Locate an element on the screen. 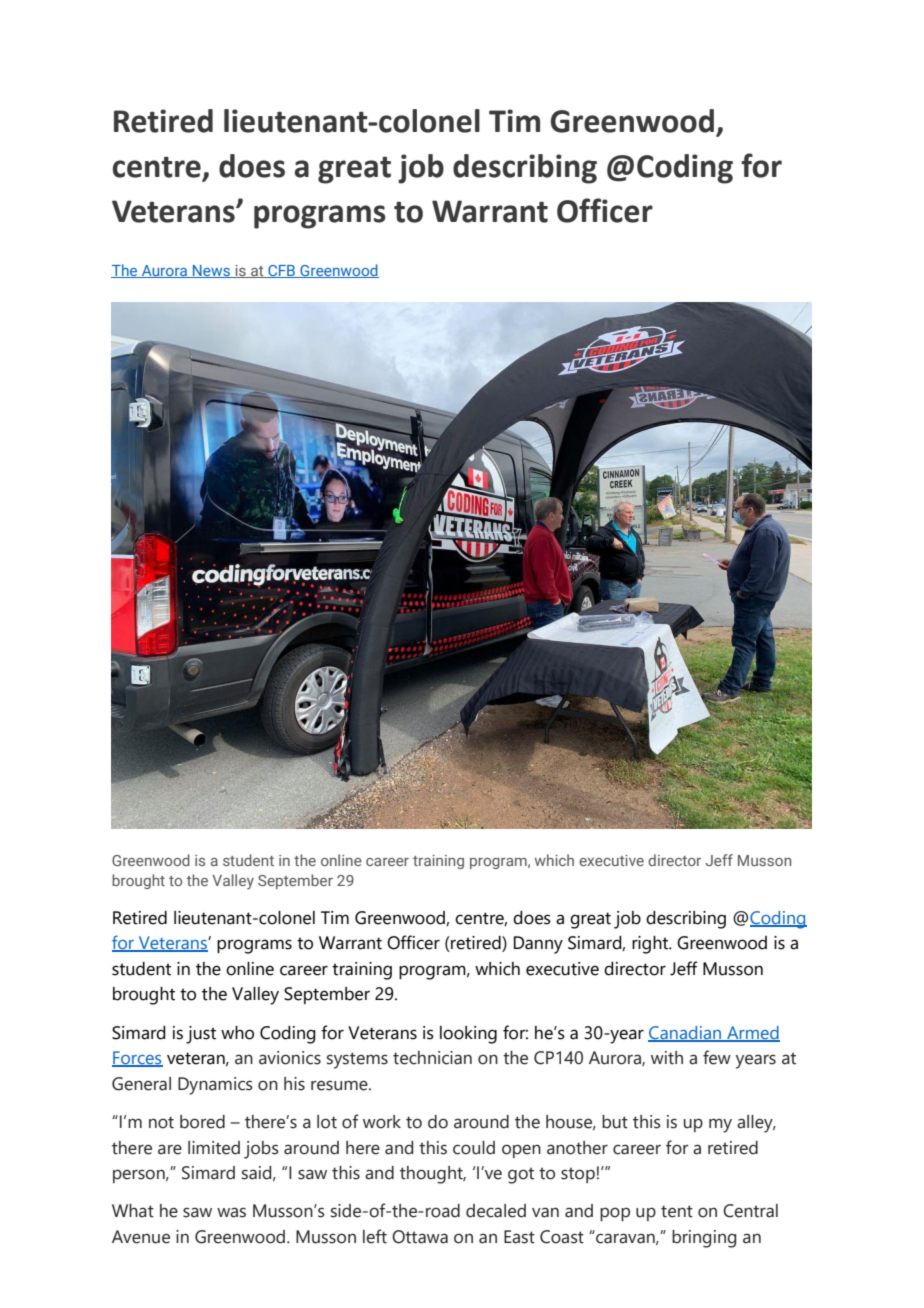  Canadian is located at coordinates (685, 1033).
